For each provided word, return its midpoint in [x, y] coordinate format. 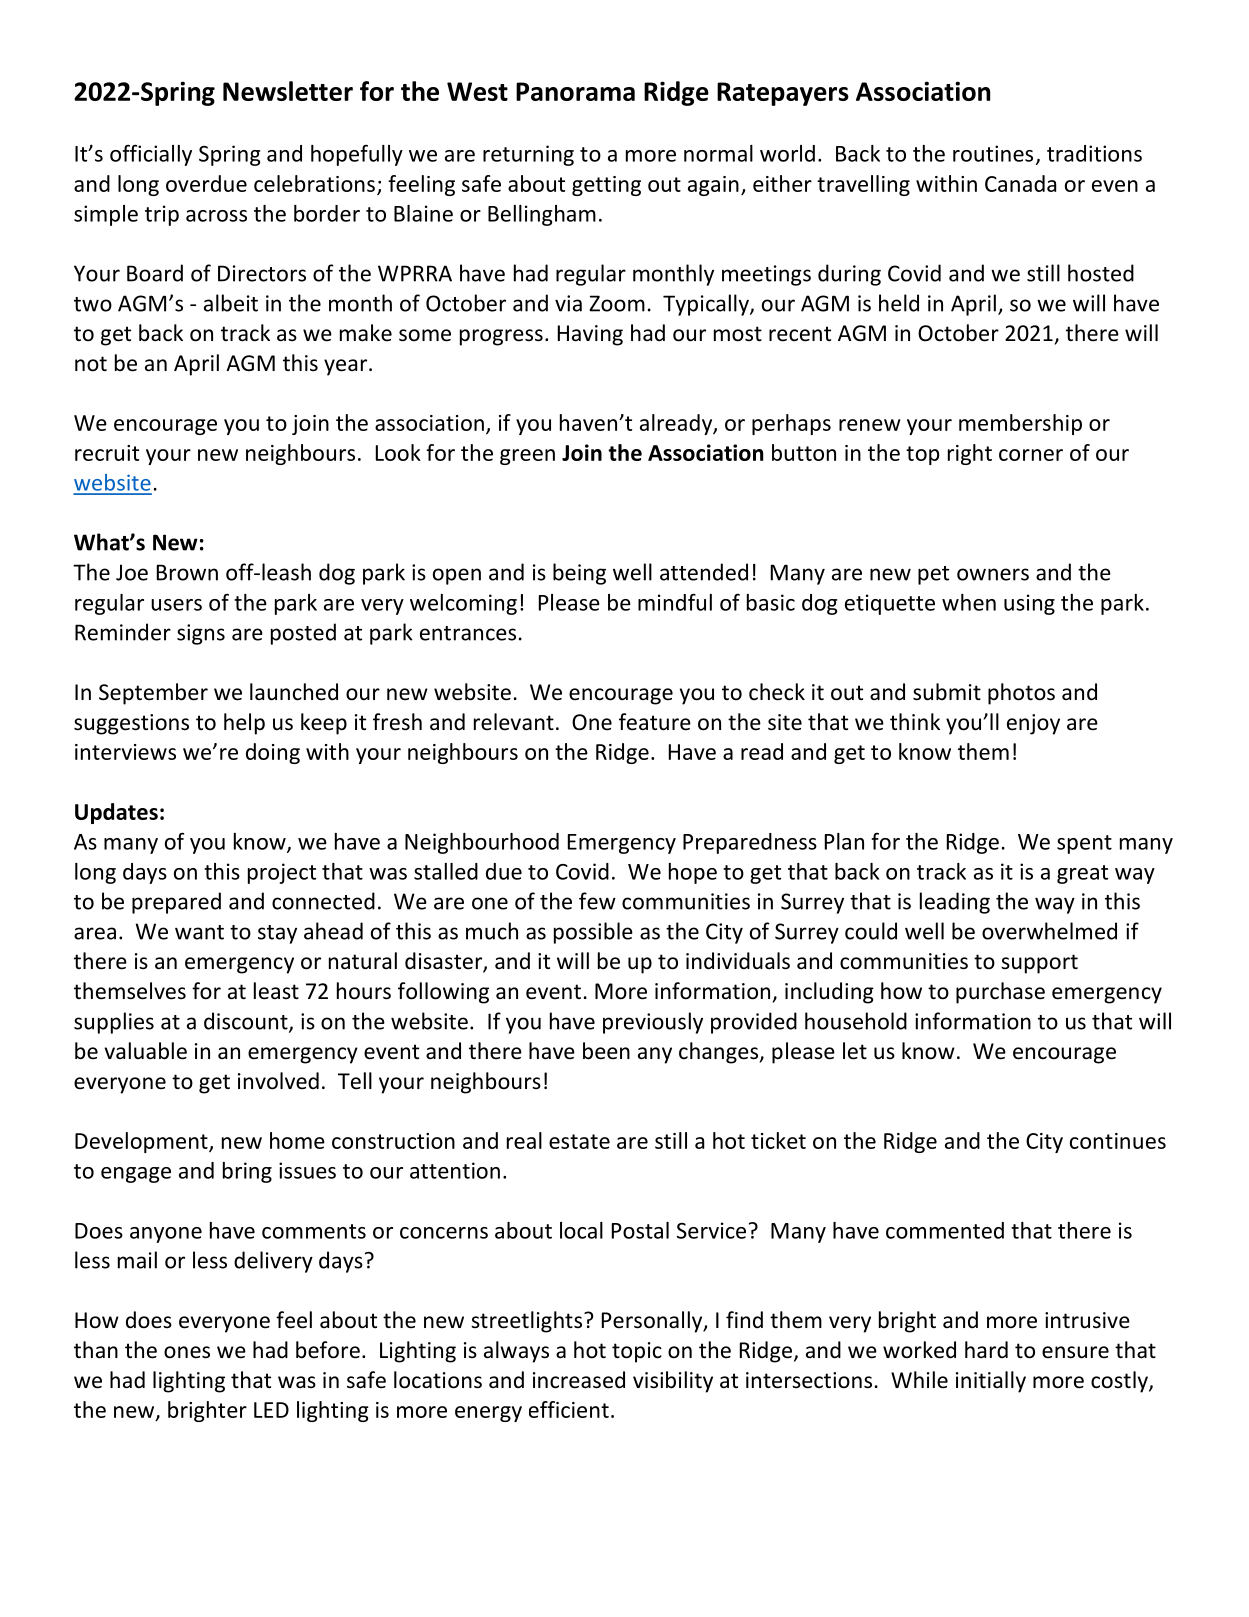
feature [655, 722]
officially [151, 155]
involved [278, 1081]
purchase [1000, 993]
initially [991, 1382]
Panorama [575, 91]
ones [187, 1352]
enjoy [1033, 724]
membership [1020, 424]
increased [579, 1380]
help [244, 724]
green [527, 457]
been [606, 1051]
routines [993, 153]
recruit [107, 453]
